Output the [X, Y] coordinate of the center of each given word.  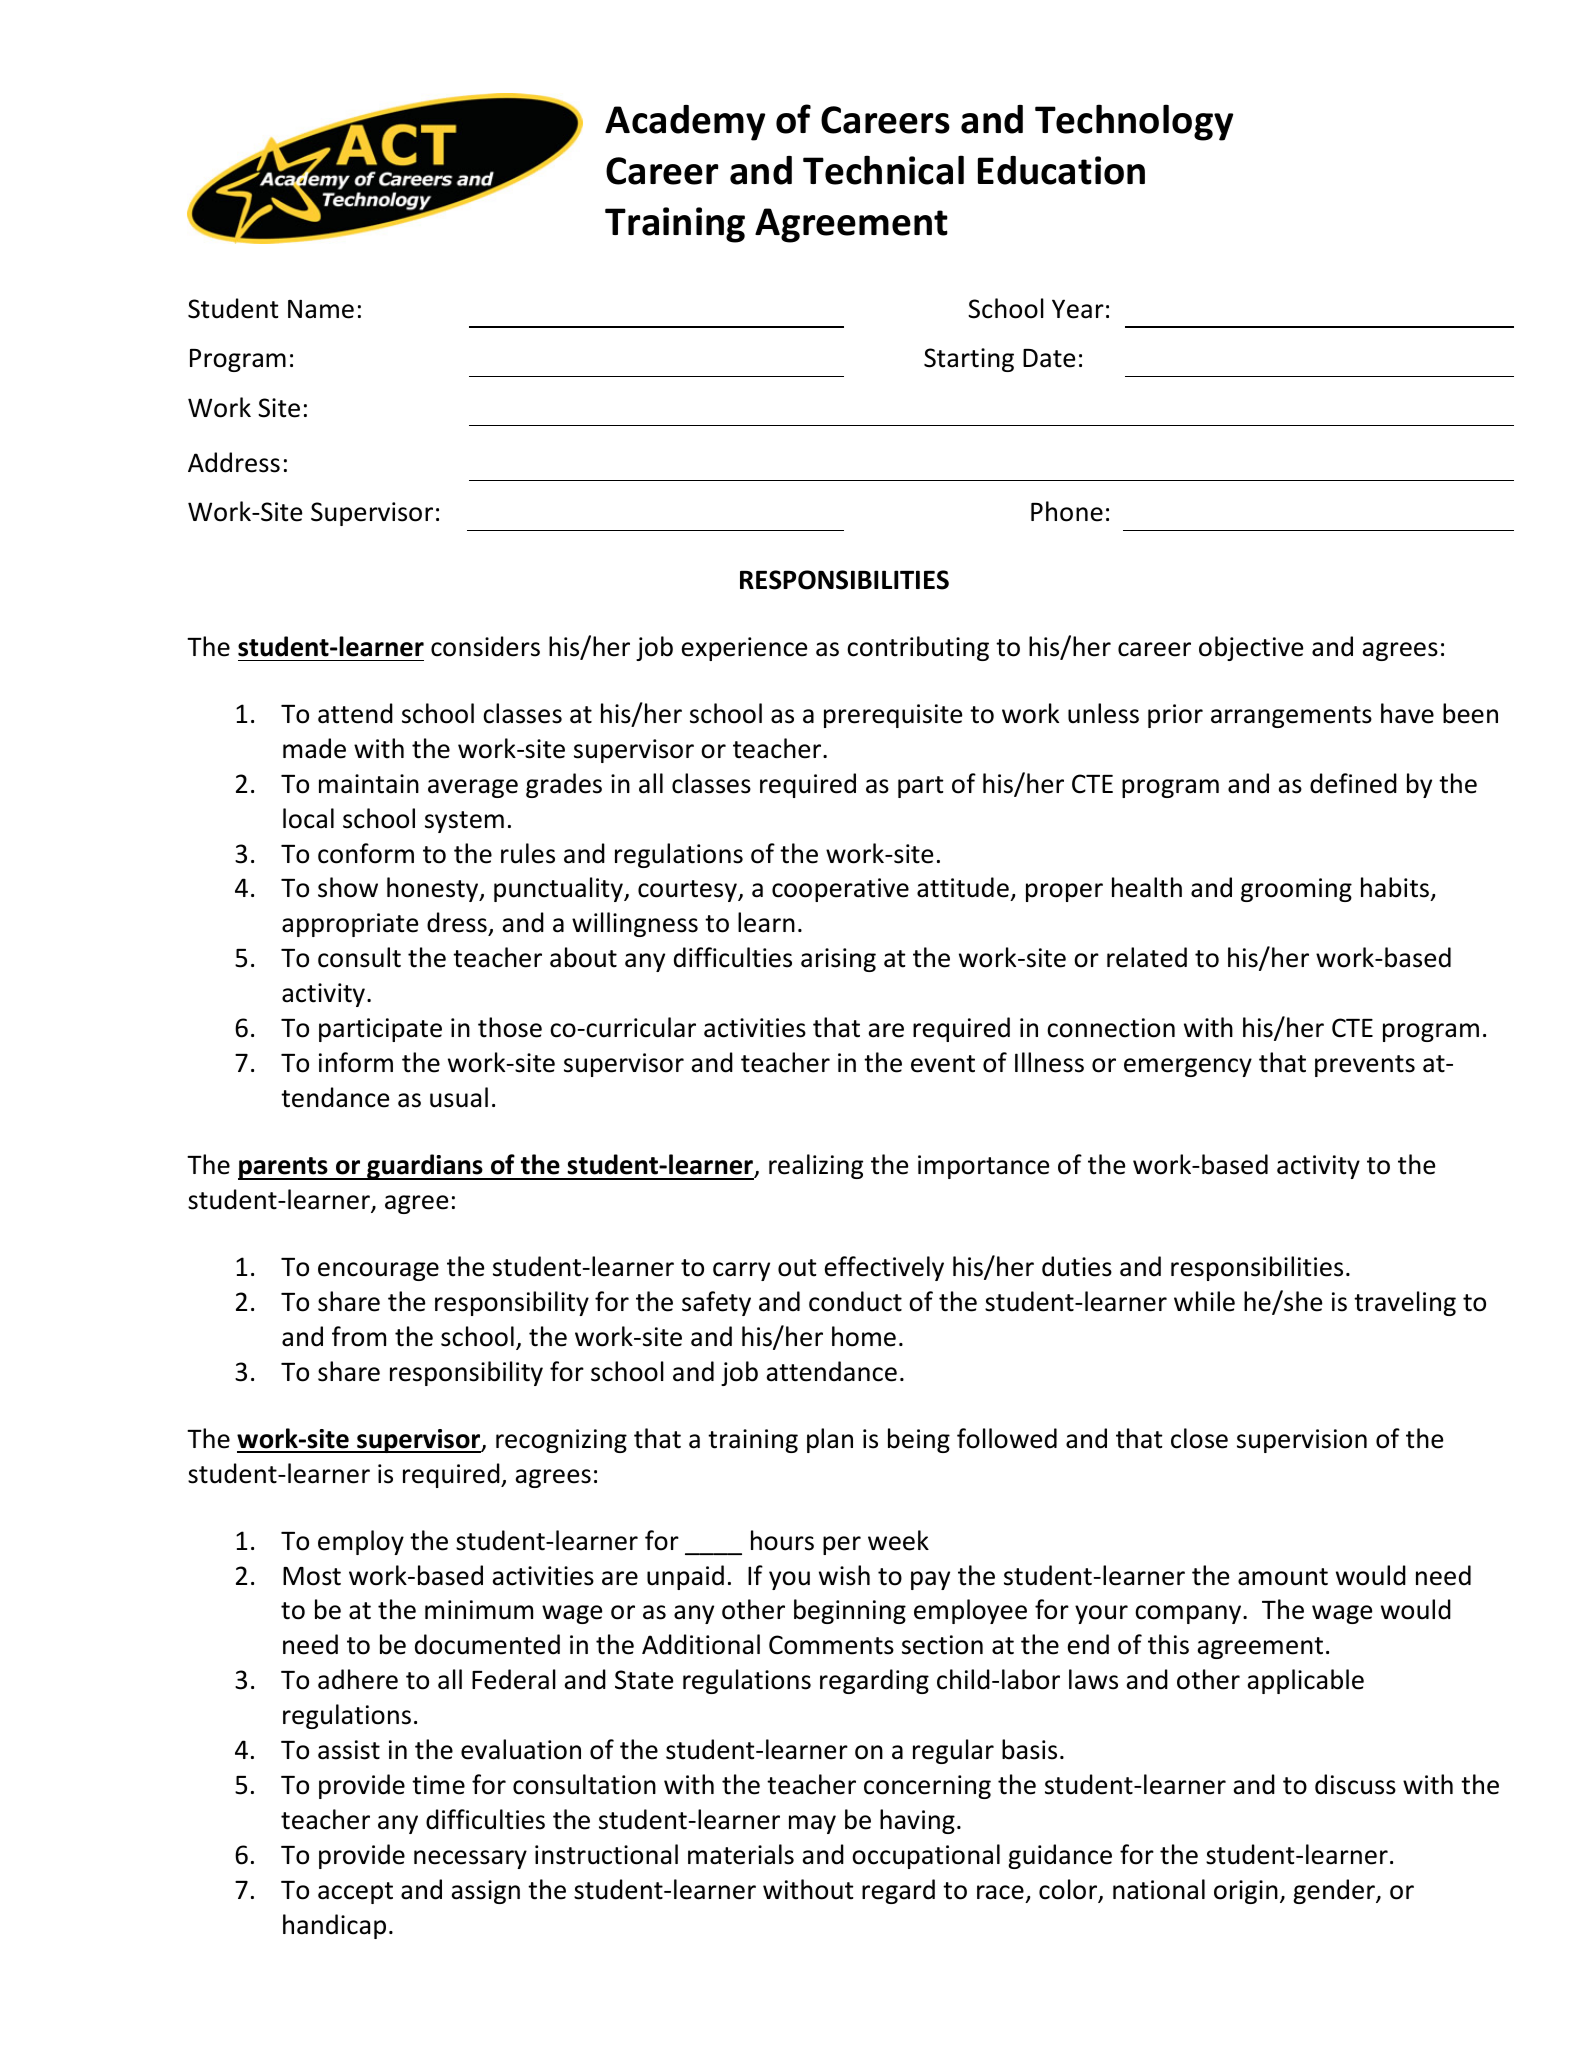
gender [1335, 1891]
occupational [926, 1856]
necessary [470, 1859]
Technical [883, 170]
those [510, 1027]
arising [838, 960]
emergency [1188, 1067]
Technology [1134, 122]
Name [321, 309]
